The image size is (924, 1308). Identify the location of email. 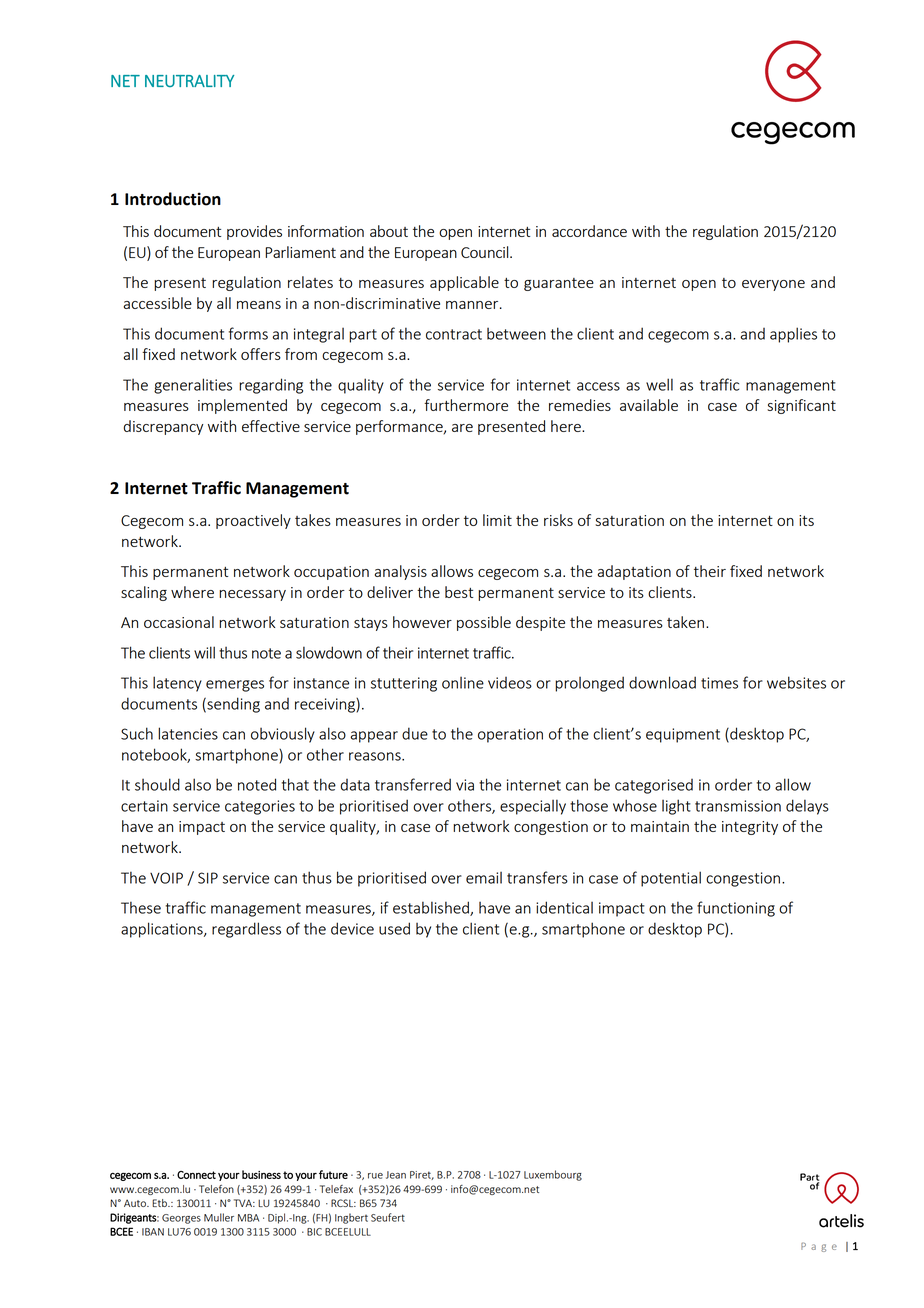
(484, 878).
